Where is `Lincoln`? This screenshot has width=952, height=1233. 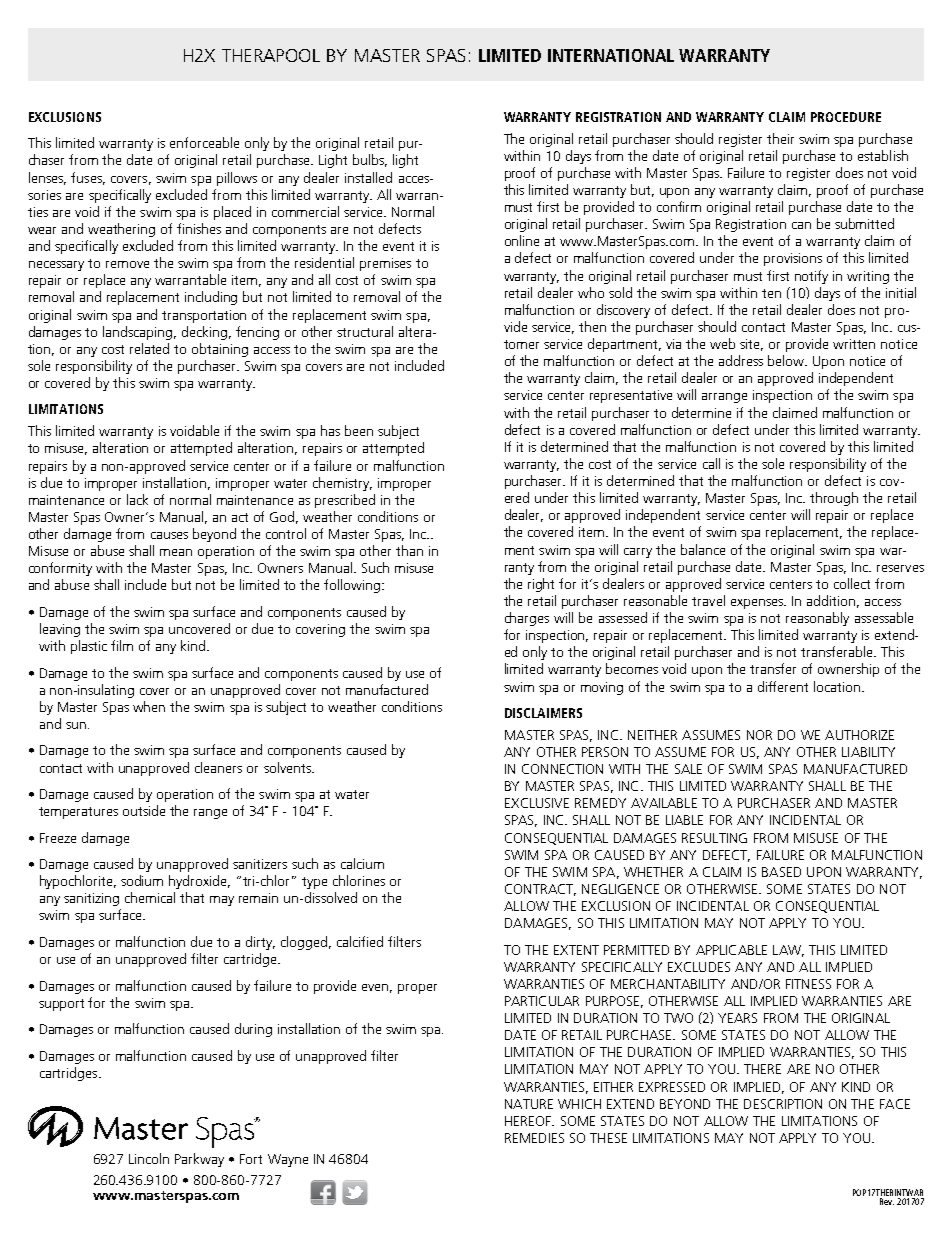
Lincoln is located at coordinates (149, 1158).
